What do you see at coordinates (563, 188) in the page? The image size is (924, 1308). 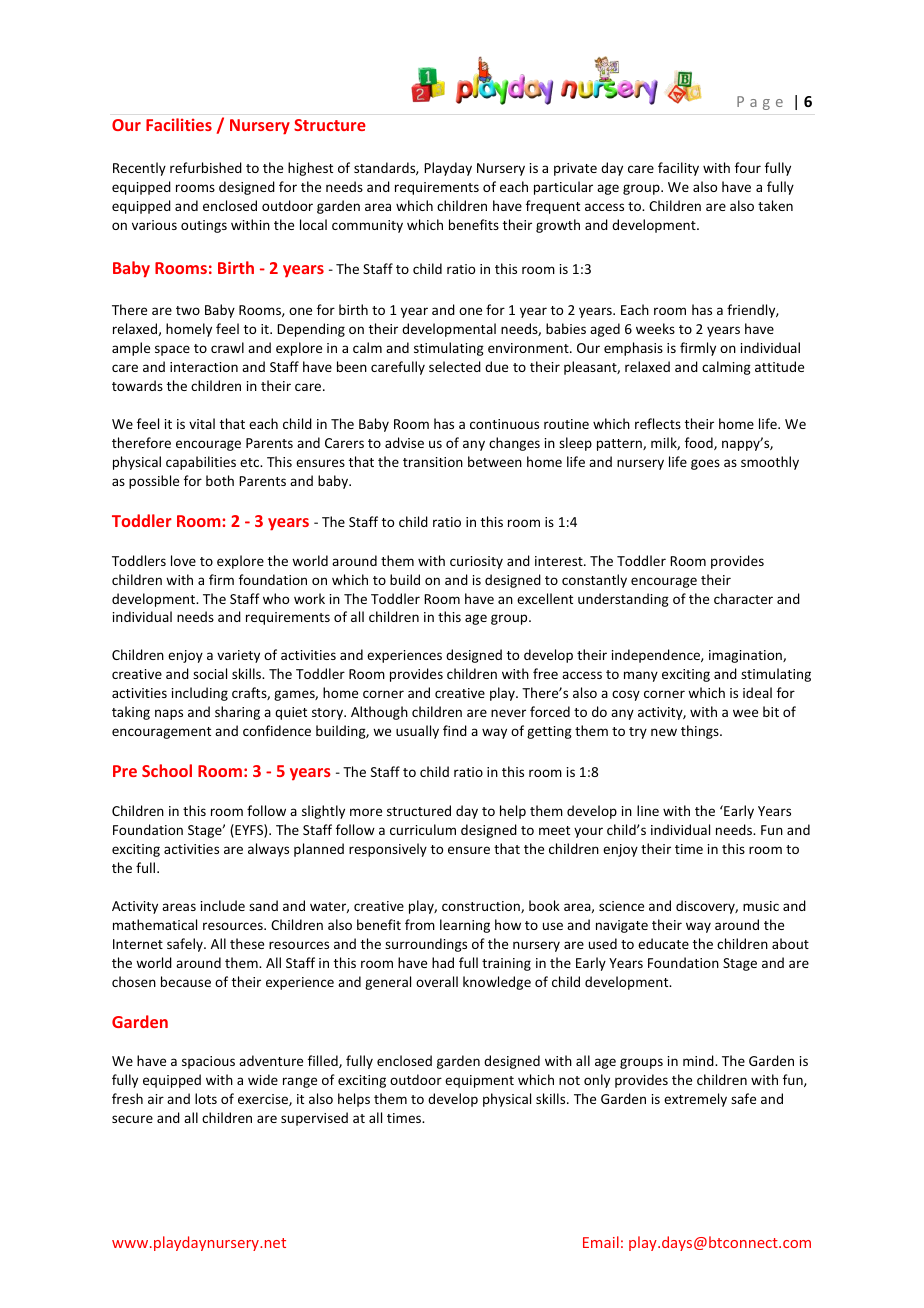 I see `particular` at bounding box center [563, 188].
